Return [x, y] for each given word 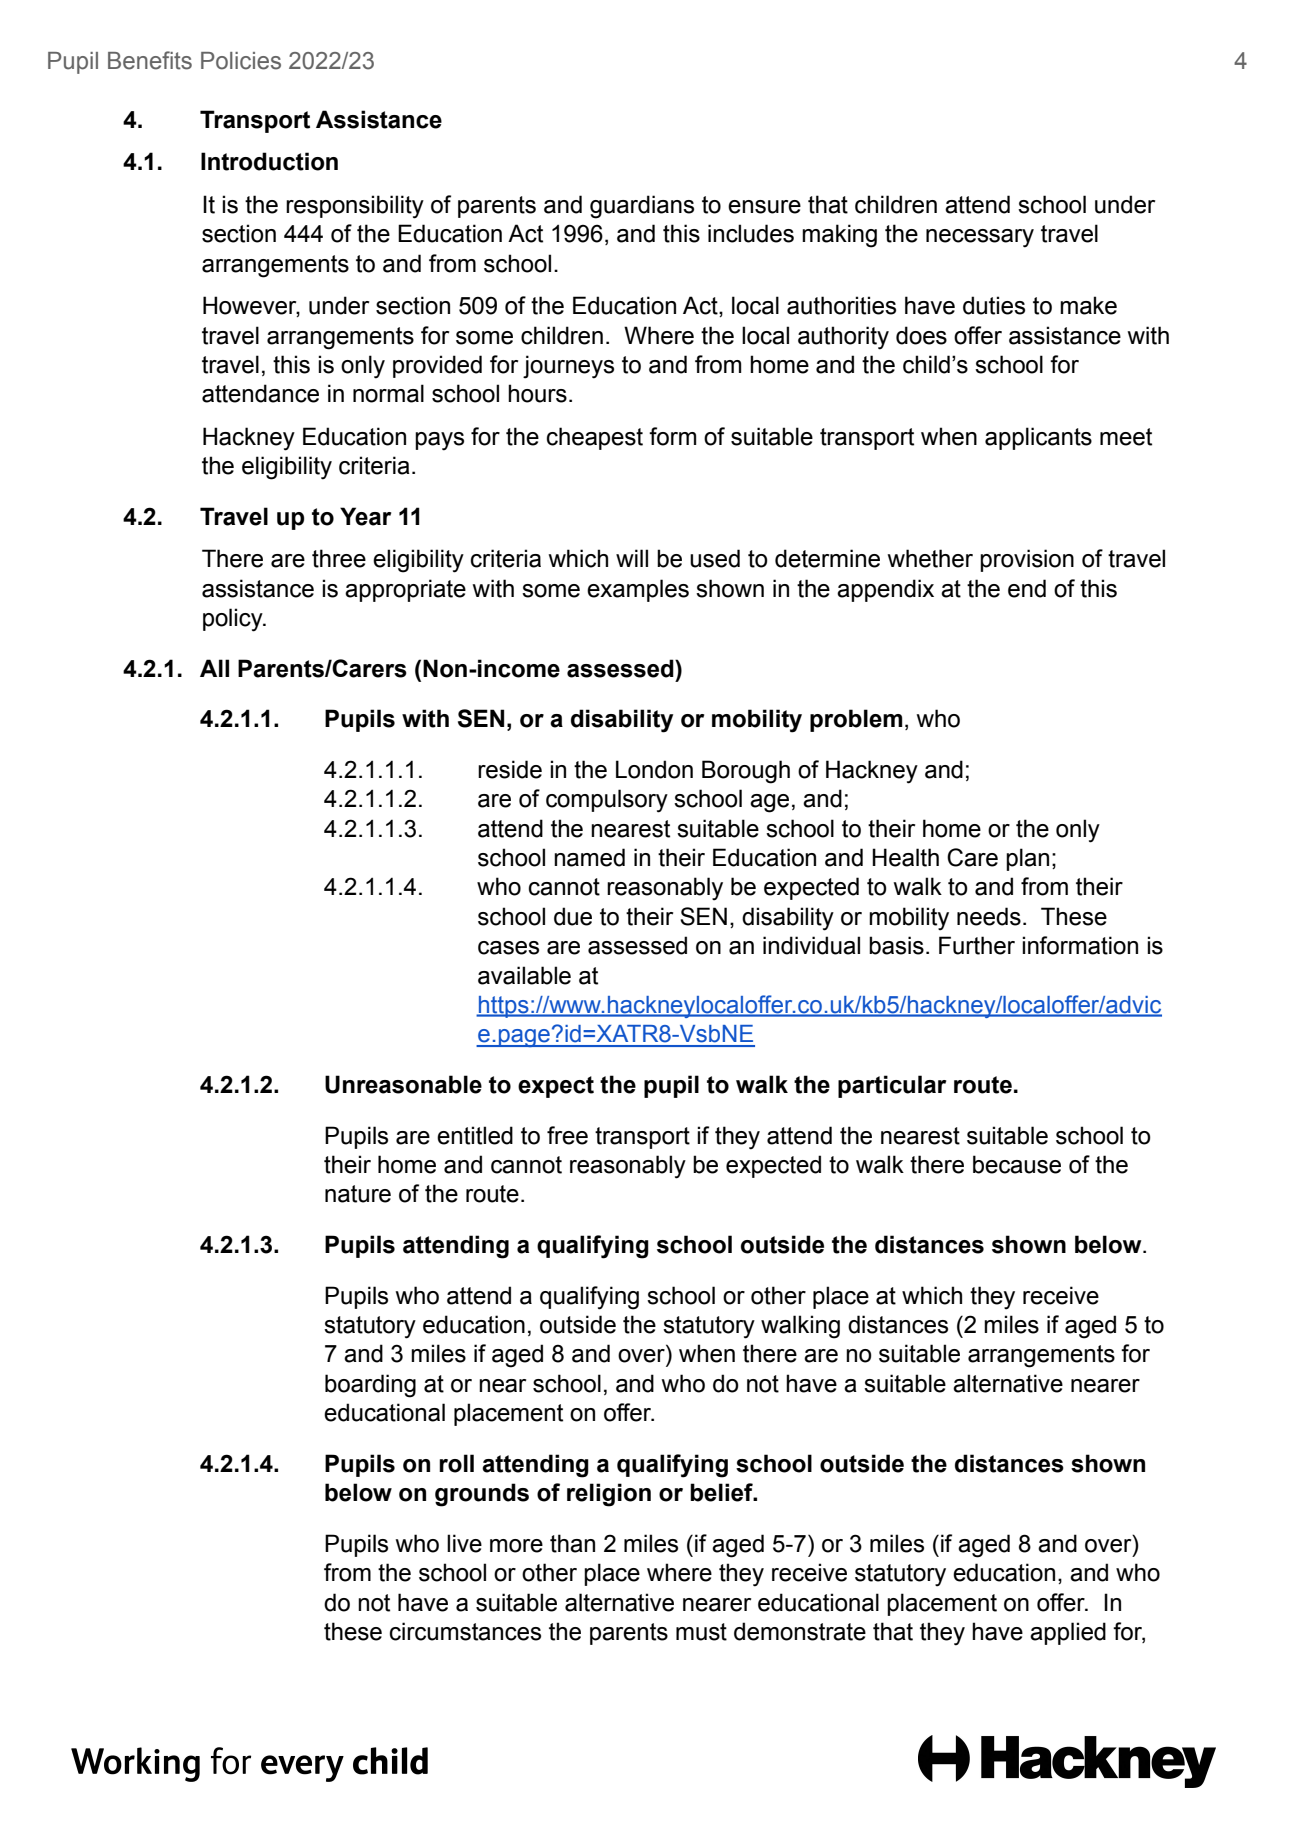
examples [638, 590]
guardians [642, 207]
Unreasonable [403, 1084]
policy [234, 620]
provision [1027, 560]
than [572, 1543]
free [567, 1135]
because [1017, 1164]
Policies [241, 61]
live [464, 1543]
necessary [980, 238]
